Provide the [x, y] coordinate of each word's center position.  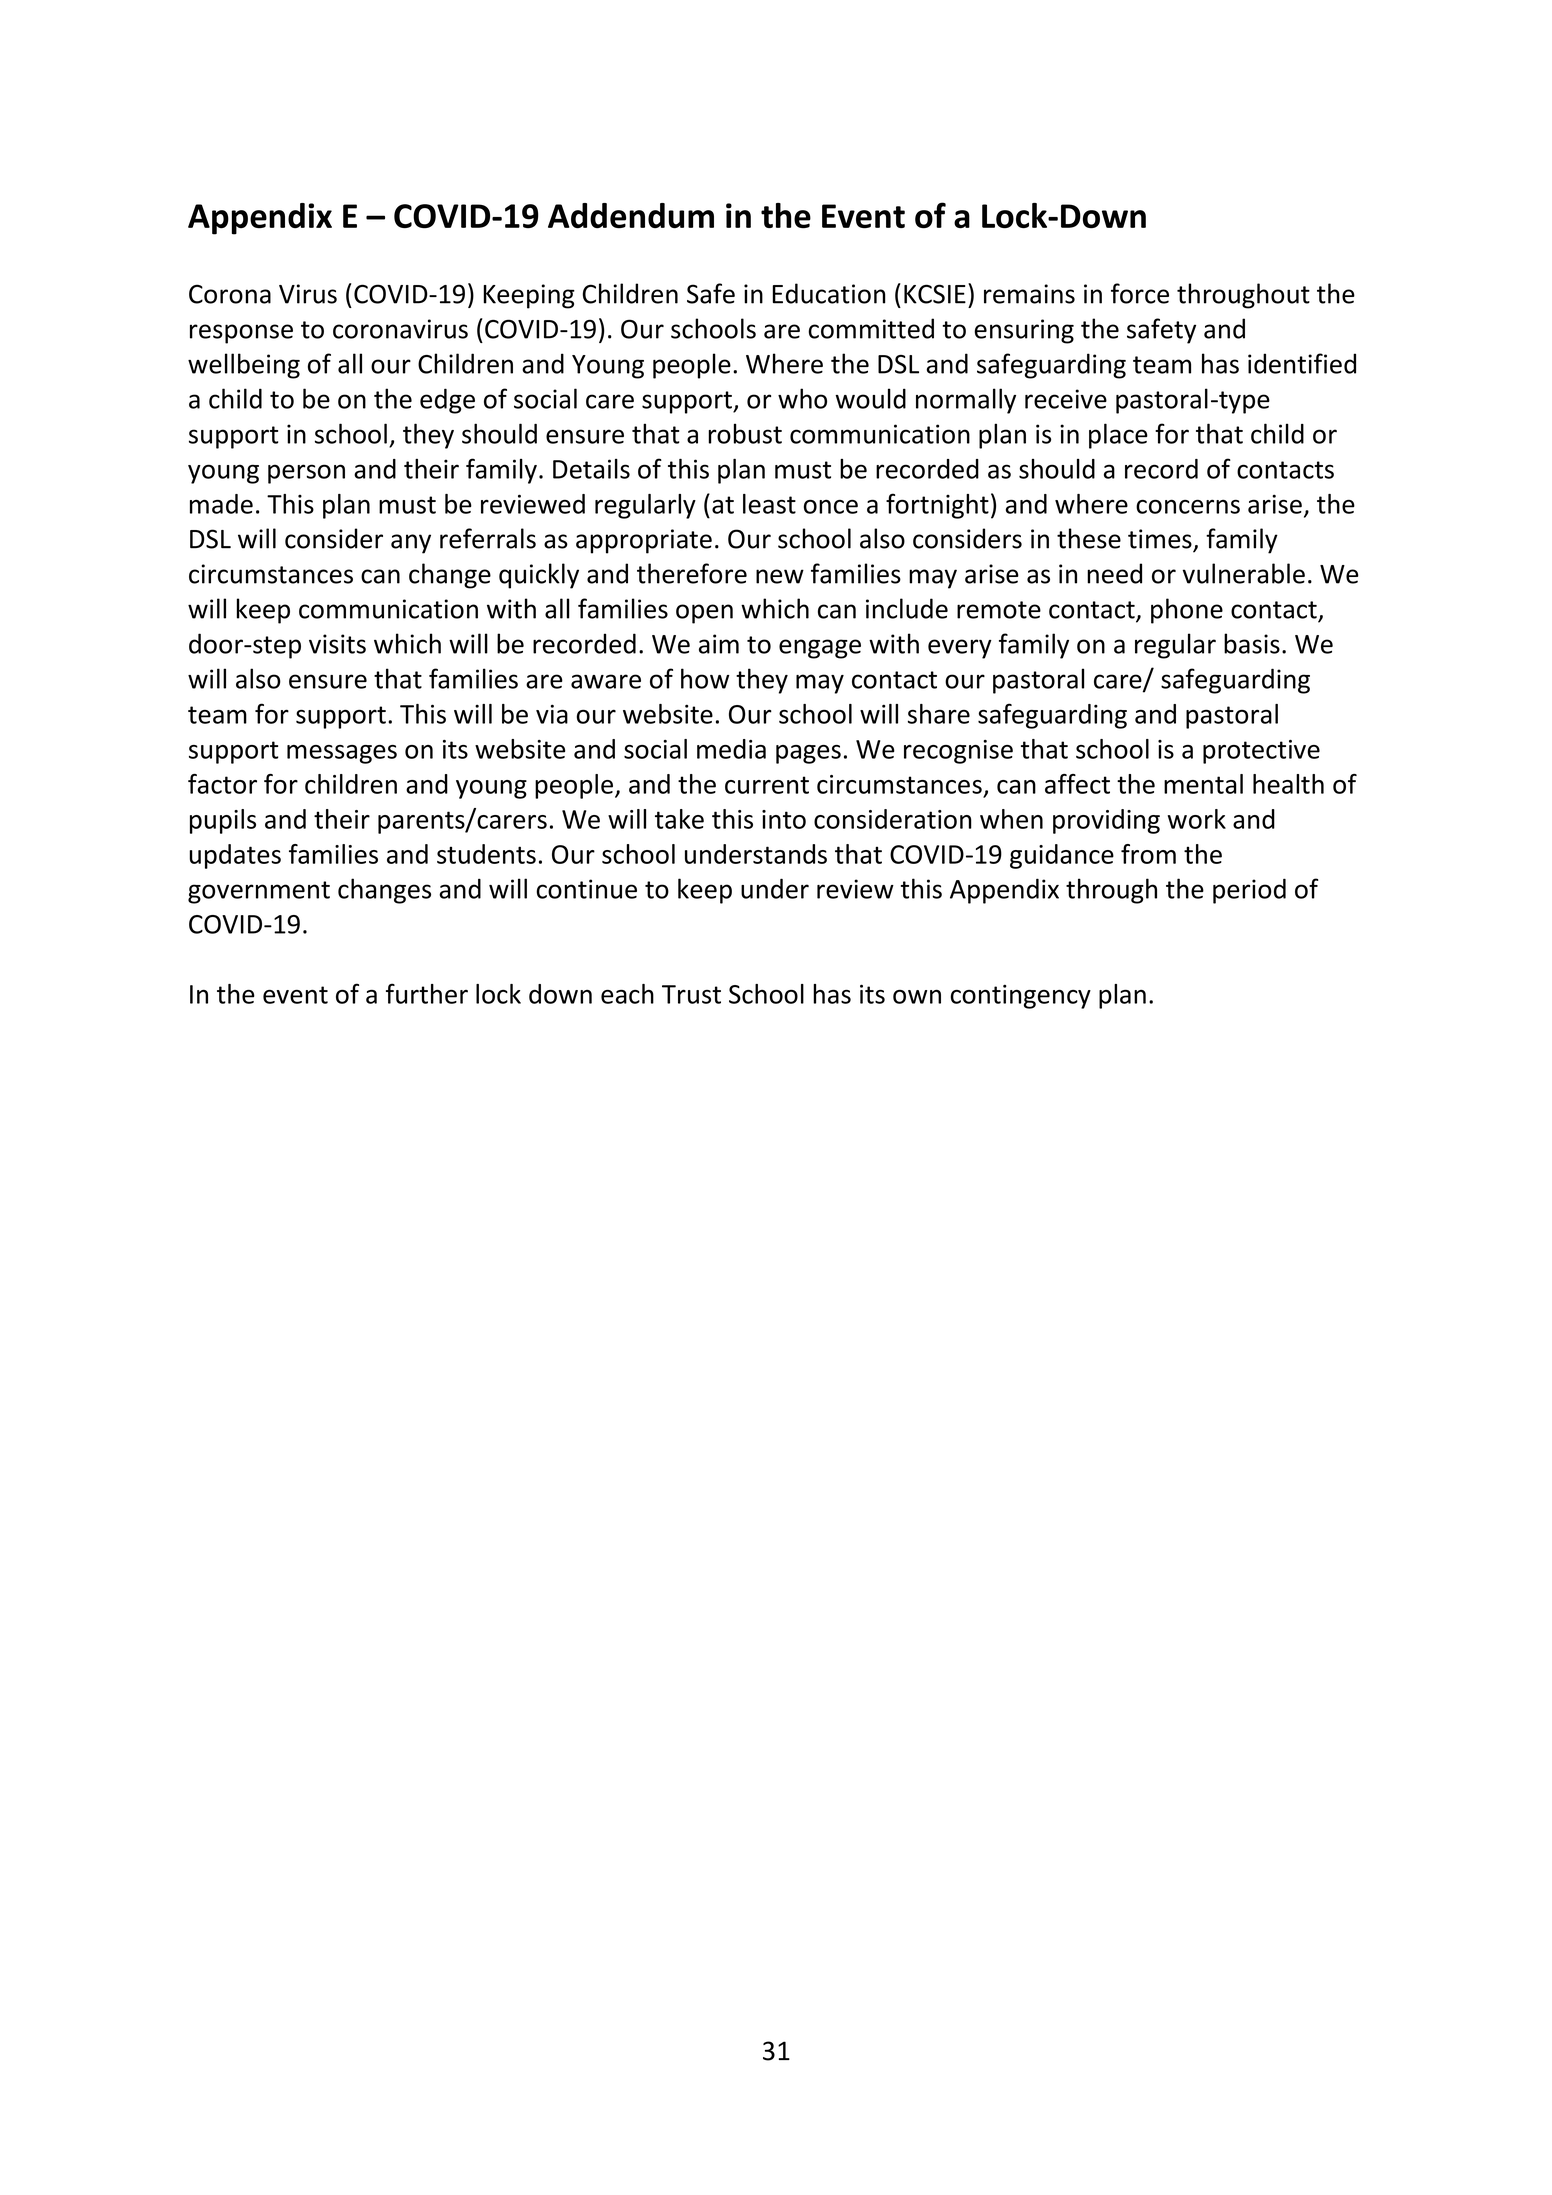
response [241, 334]
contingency [1021, 996]
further [427, 993]
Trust [691, 994]
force [1140, 293]
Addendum [631, 216]
